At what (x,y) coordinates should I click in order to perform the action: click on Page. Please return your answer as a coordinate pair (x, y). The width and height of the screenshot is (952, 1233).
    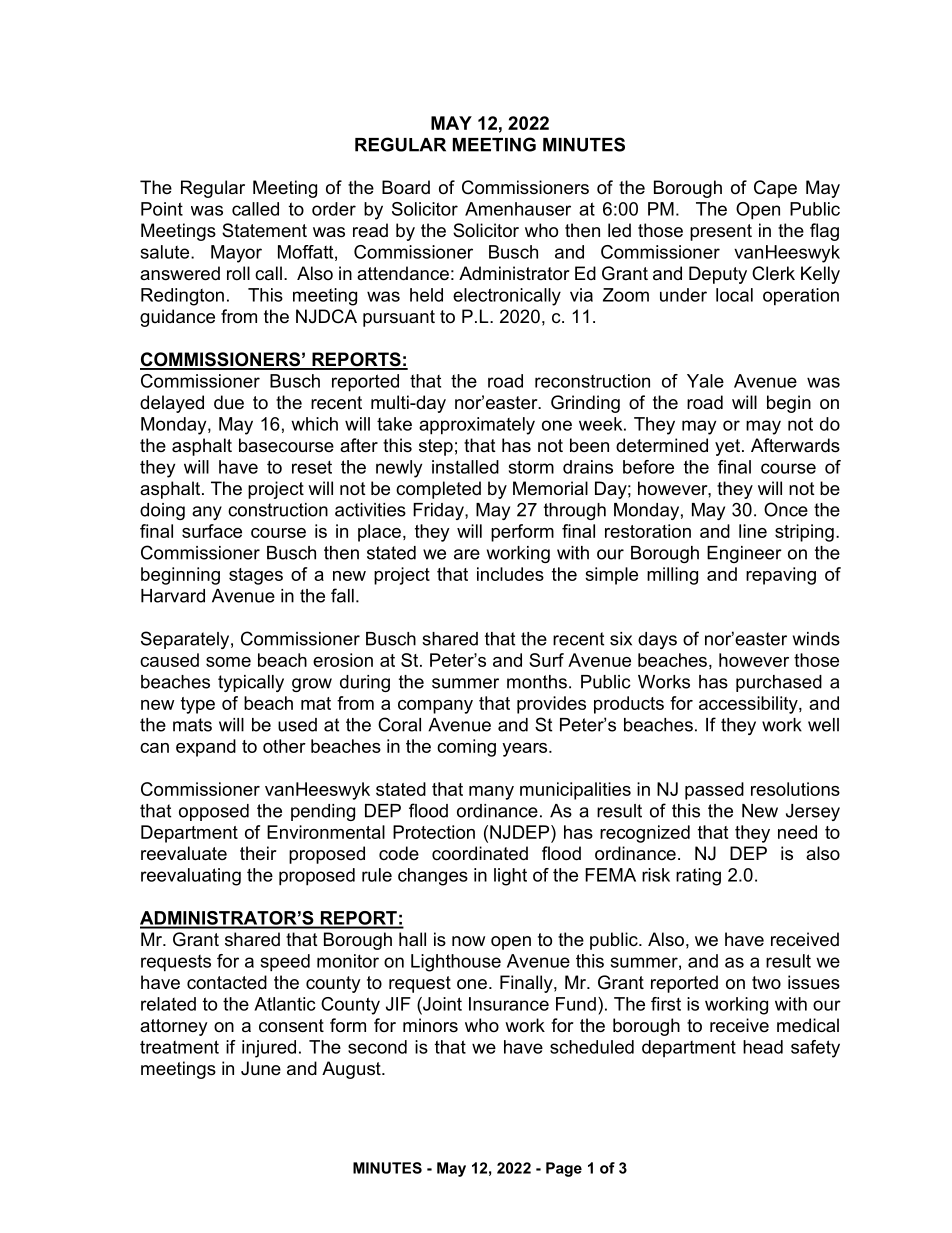
    Looking at the image, I should click on (564, 1169).
